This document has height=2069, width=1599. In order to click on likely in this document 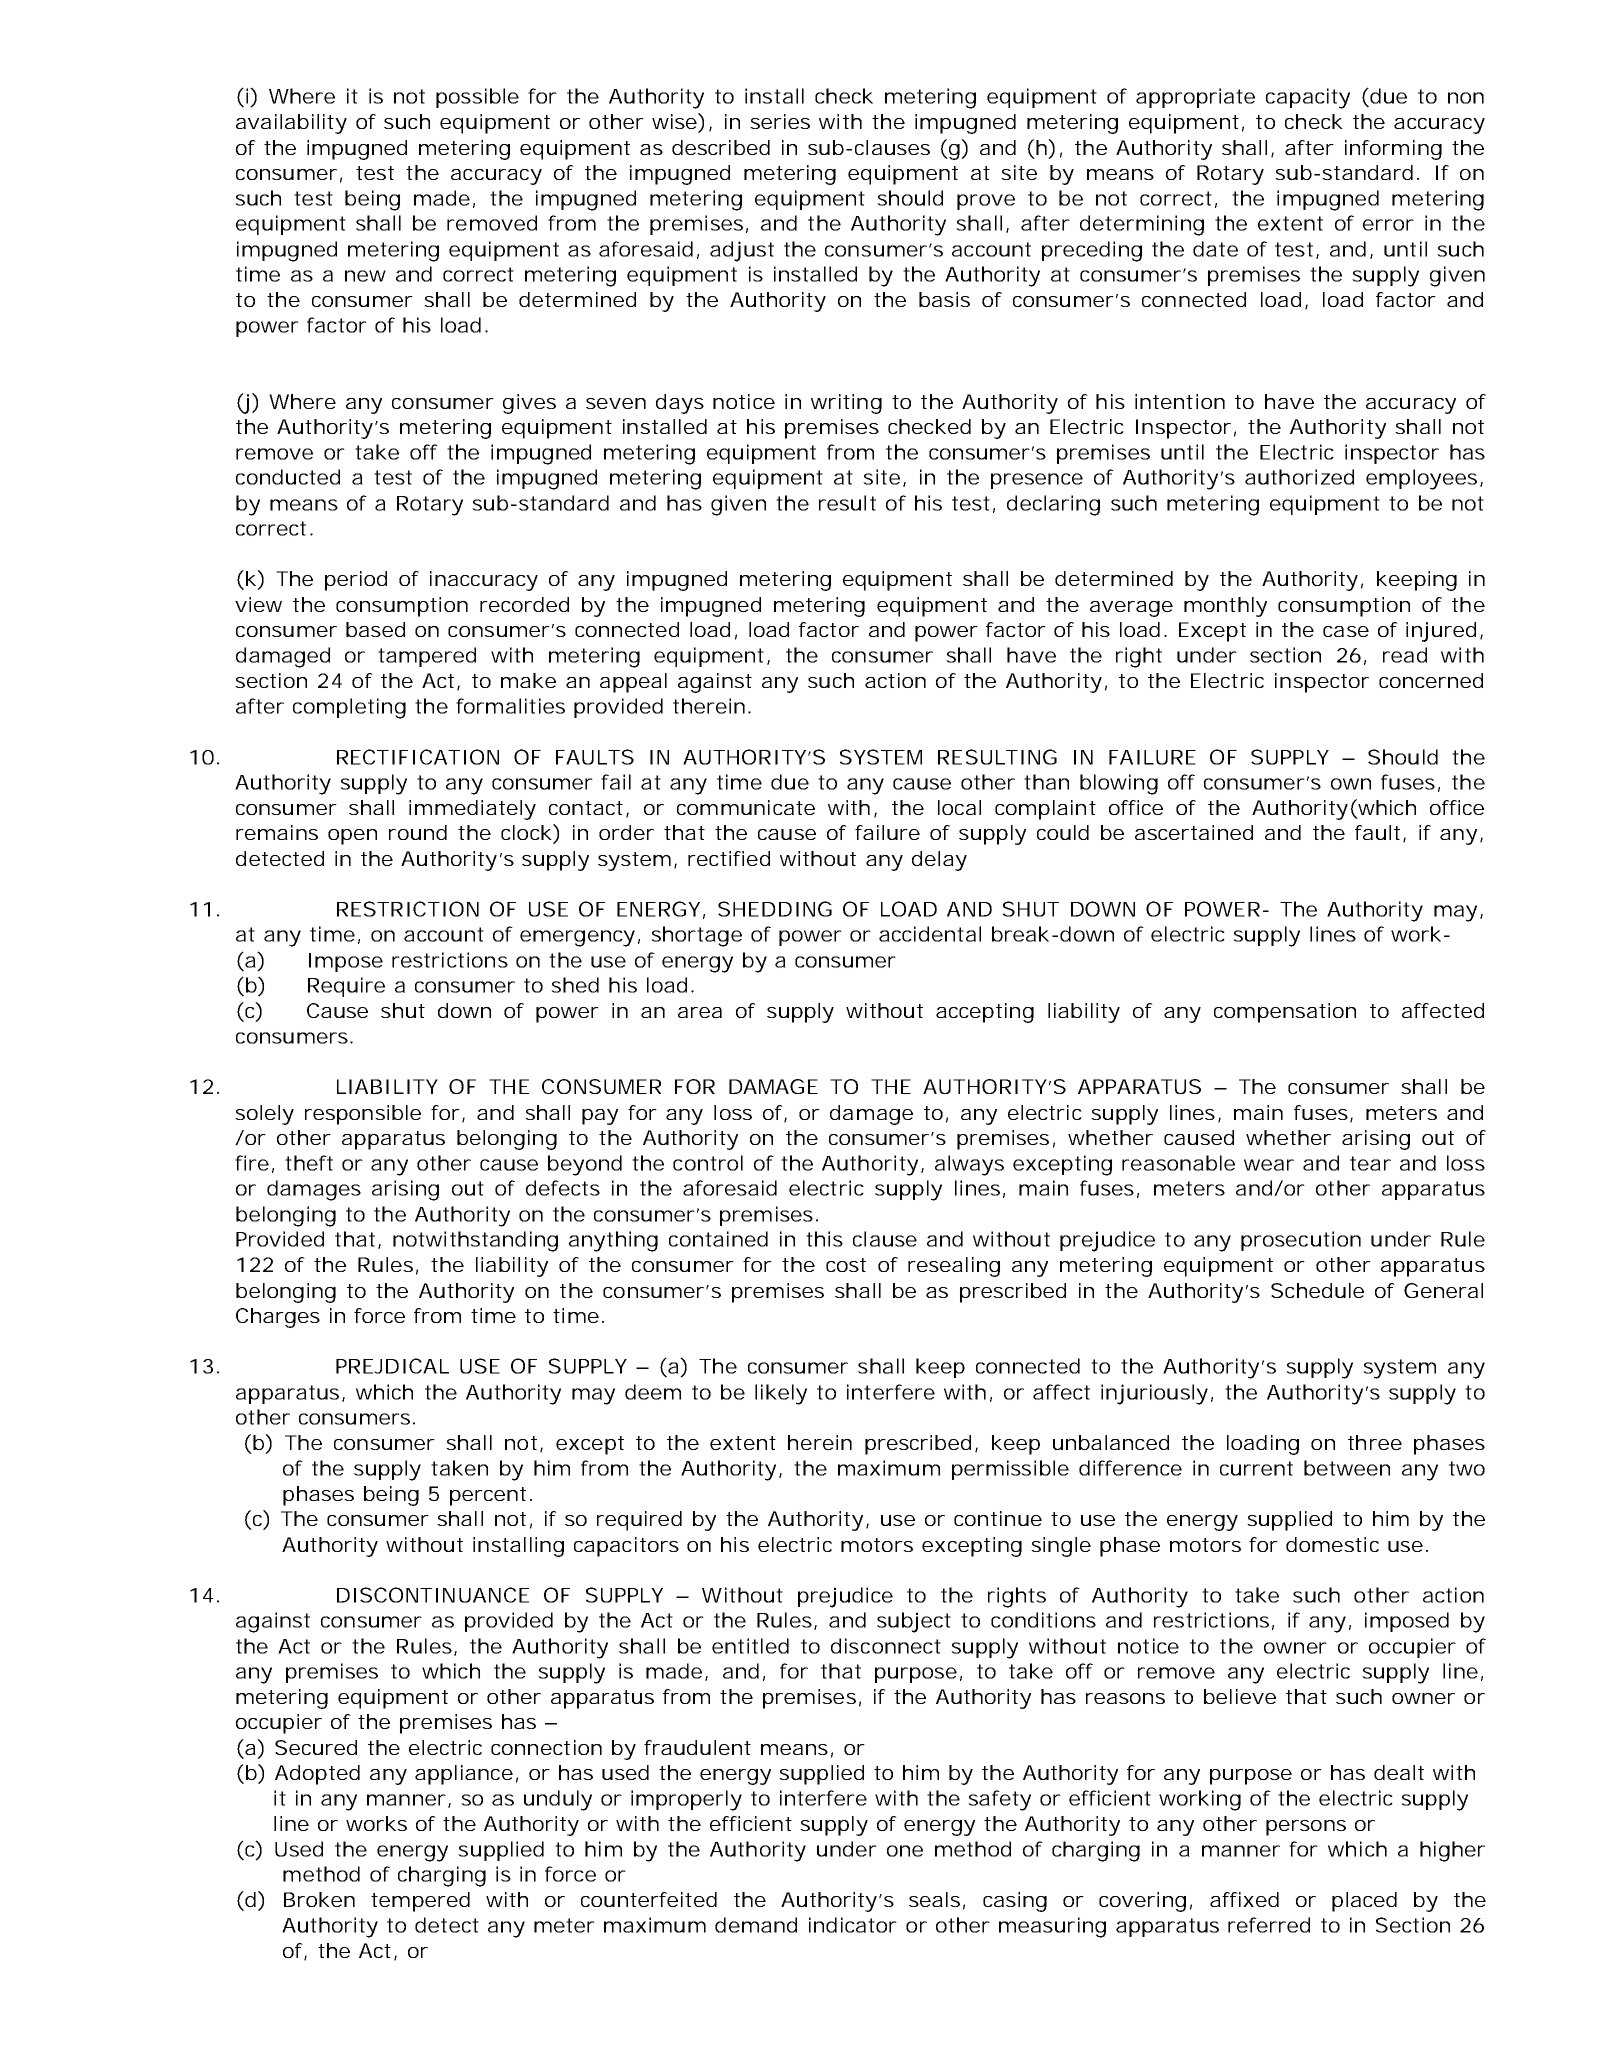, I will do `click(781, 1394)`.
